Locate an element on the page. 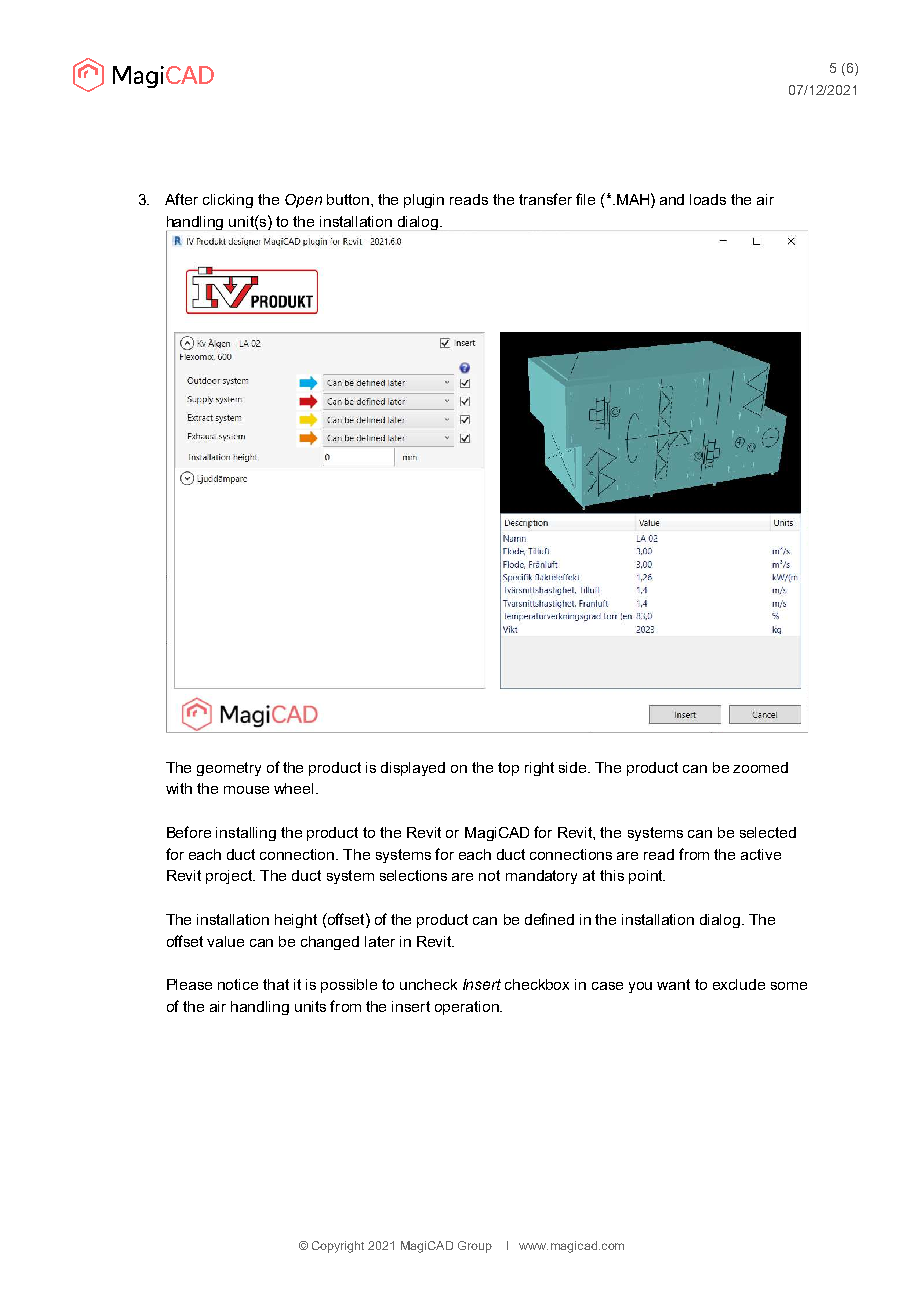 The image size is (924, 1308). plugin is located at coordinates (424, 201).
